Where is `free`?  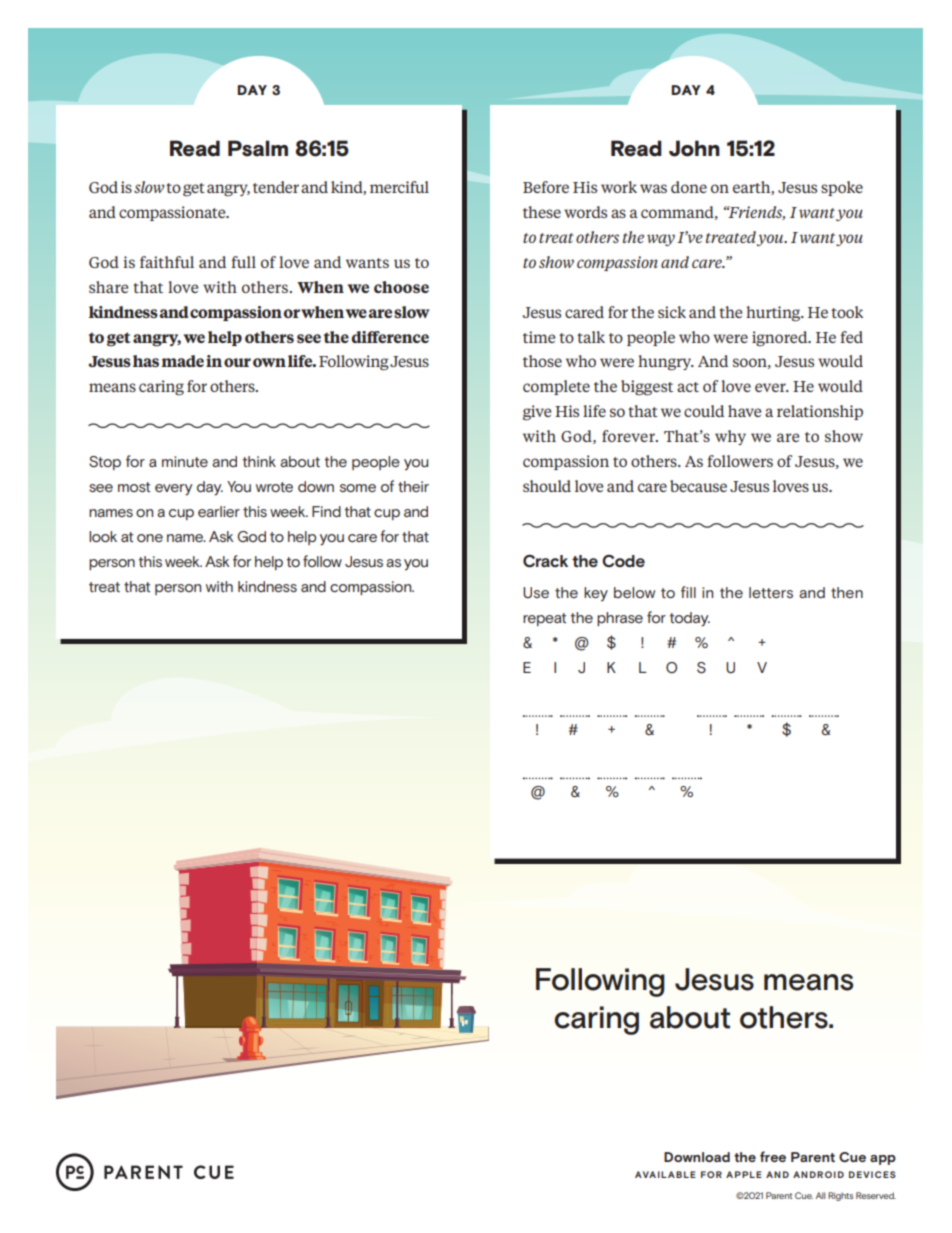 free is located at coordinates (773, 1156).
